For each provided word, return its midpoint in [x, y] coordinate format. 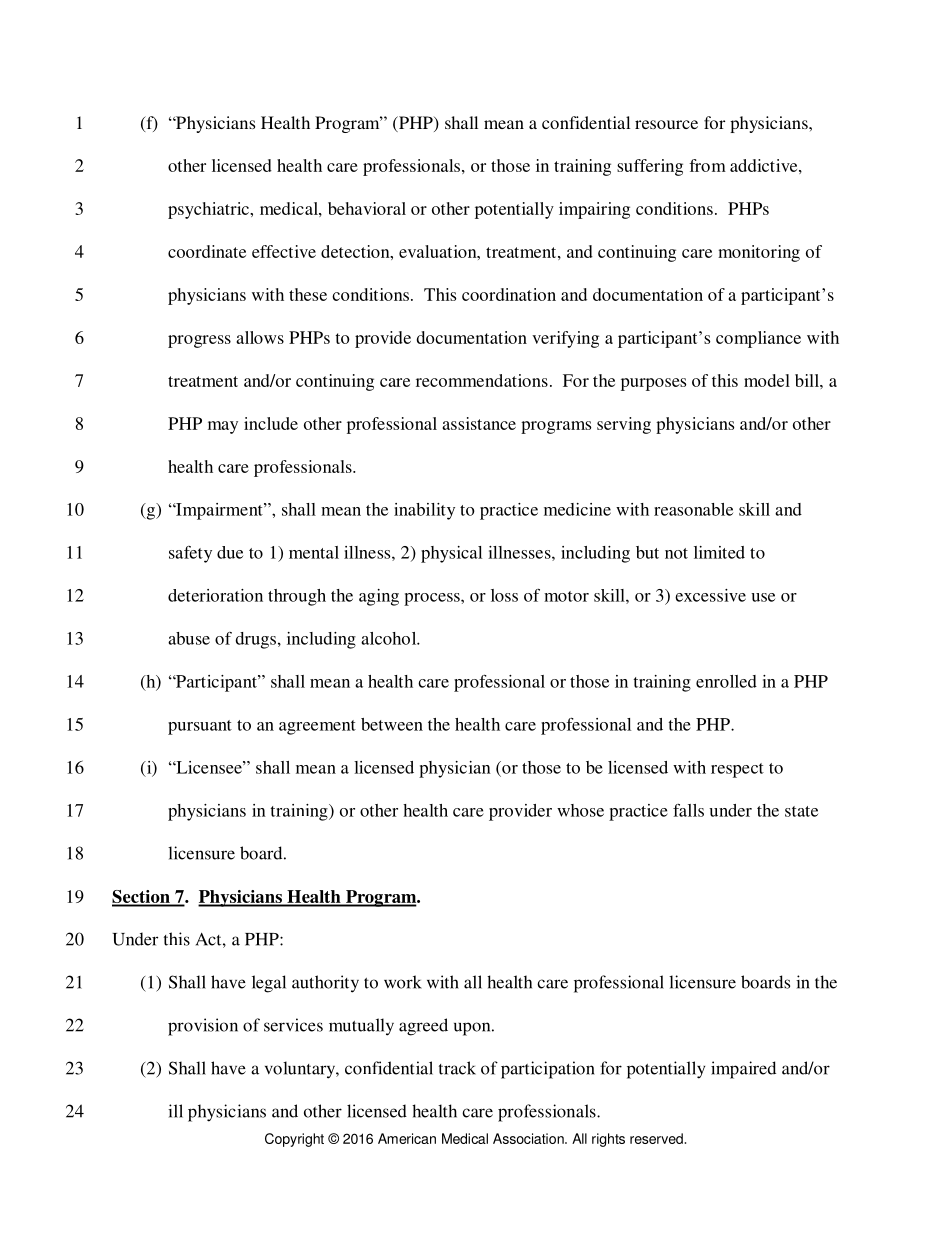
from [707, 165]
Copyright [294, 1140]
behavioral [367, 208]
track [457, 1068]
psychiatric [209, 210]
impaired [743, 1070]
